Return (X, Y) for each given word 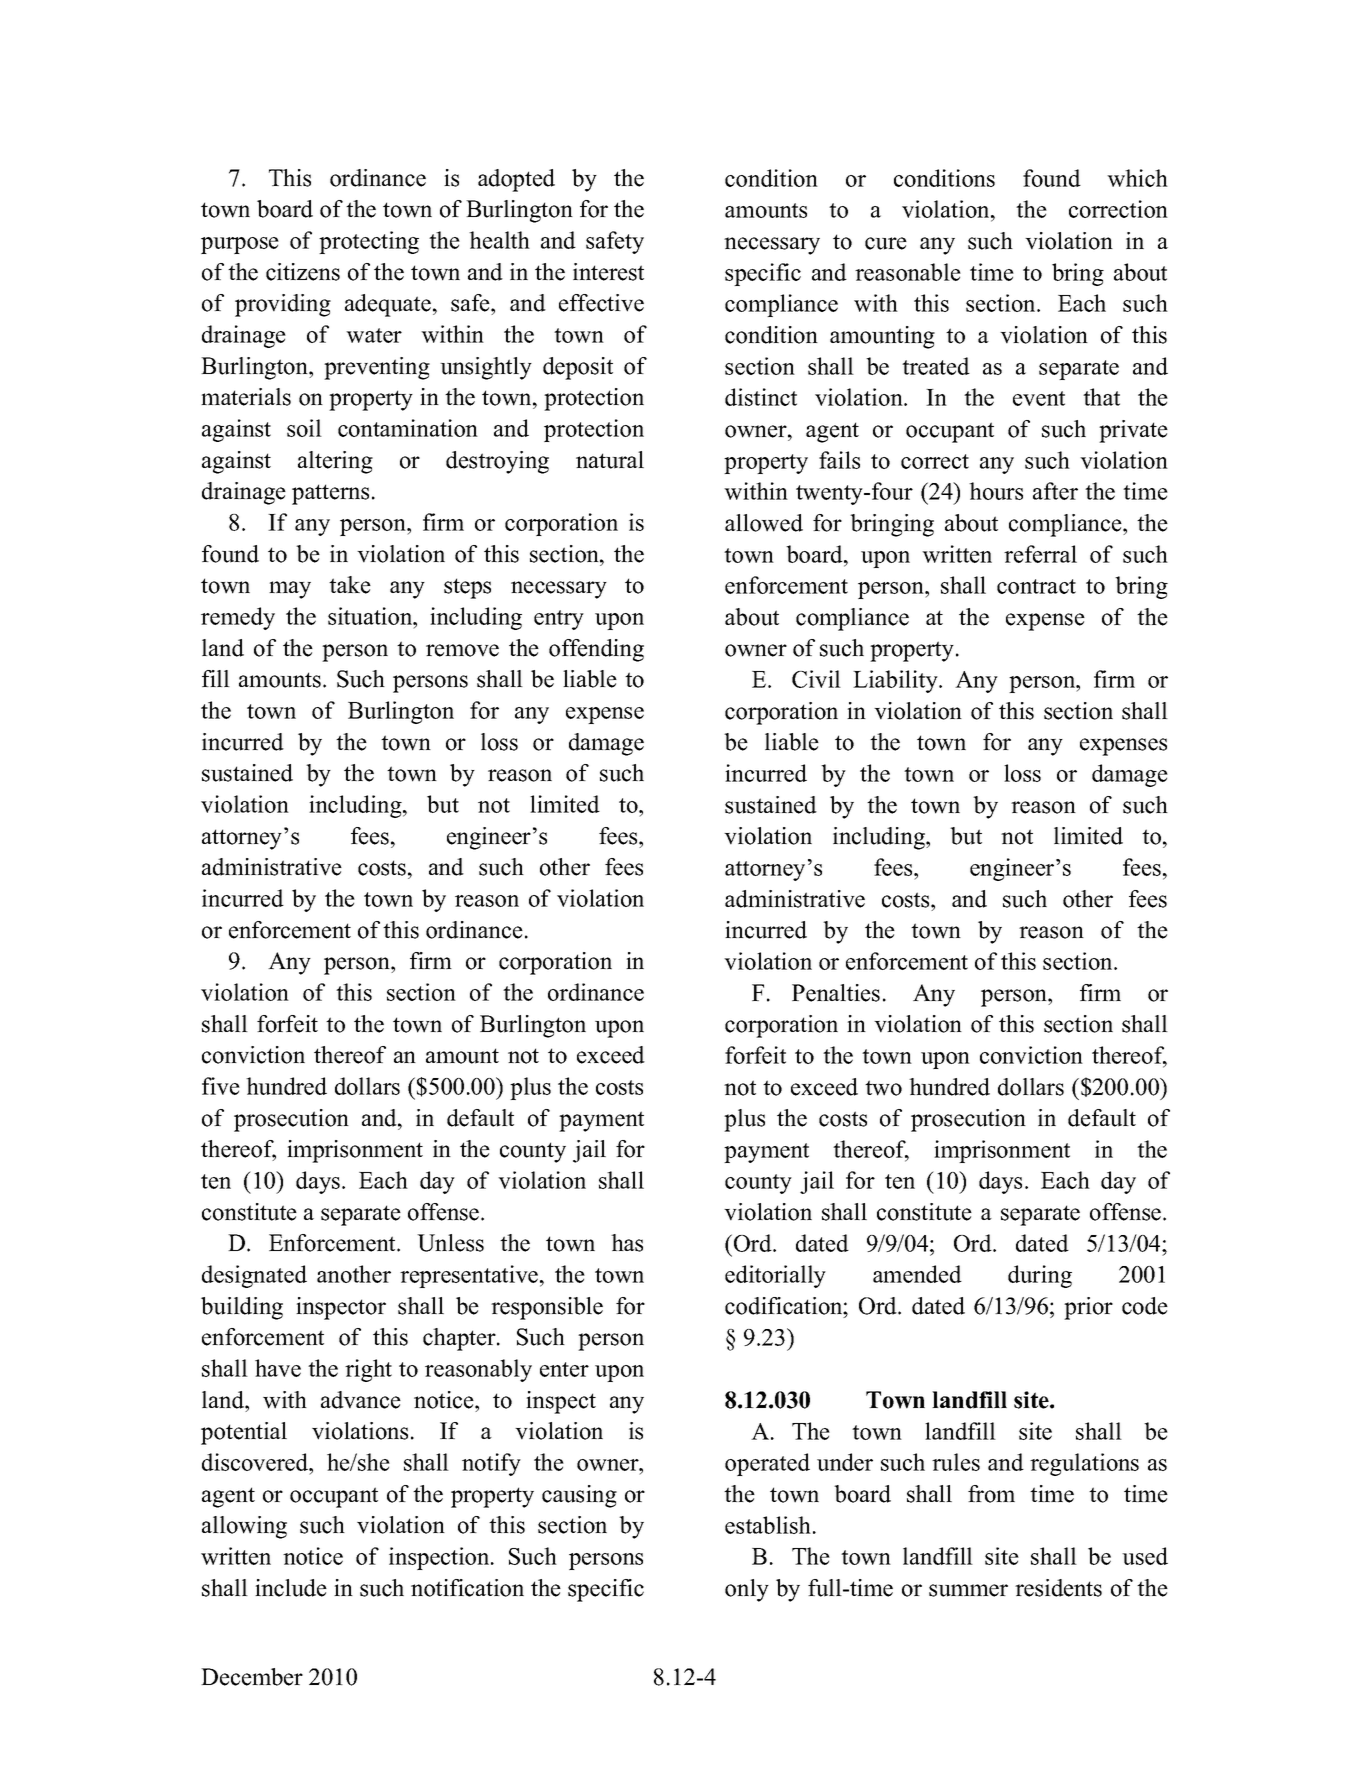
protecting (369, 242)
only (747, 1590)
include (291, 1588)
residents (1058, 1588)
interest (608, 272)
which (1137, 178)
